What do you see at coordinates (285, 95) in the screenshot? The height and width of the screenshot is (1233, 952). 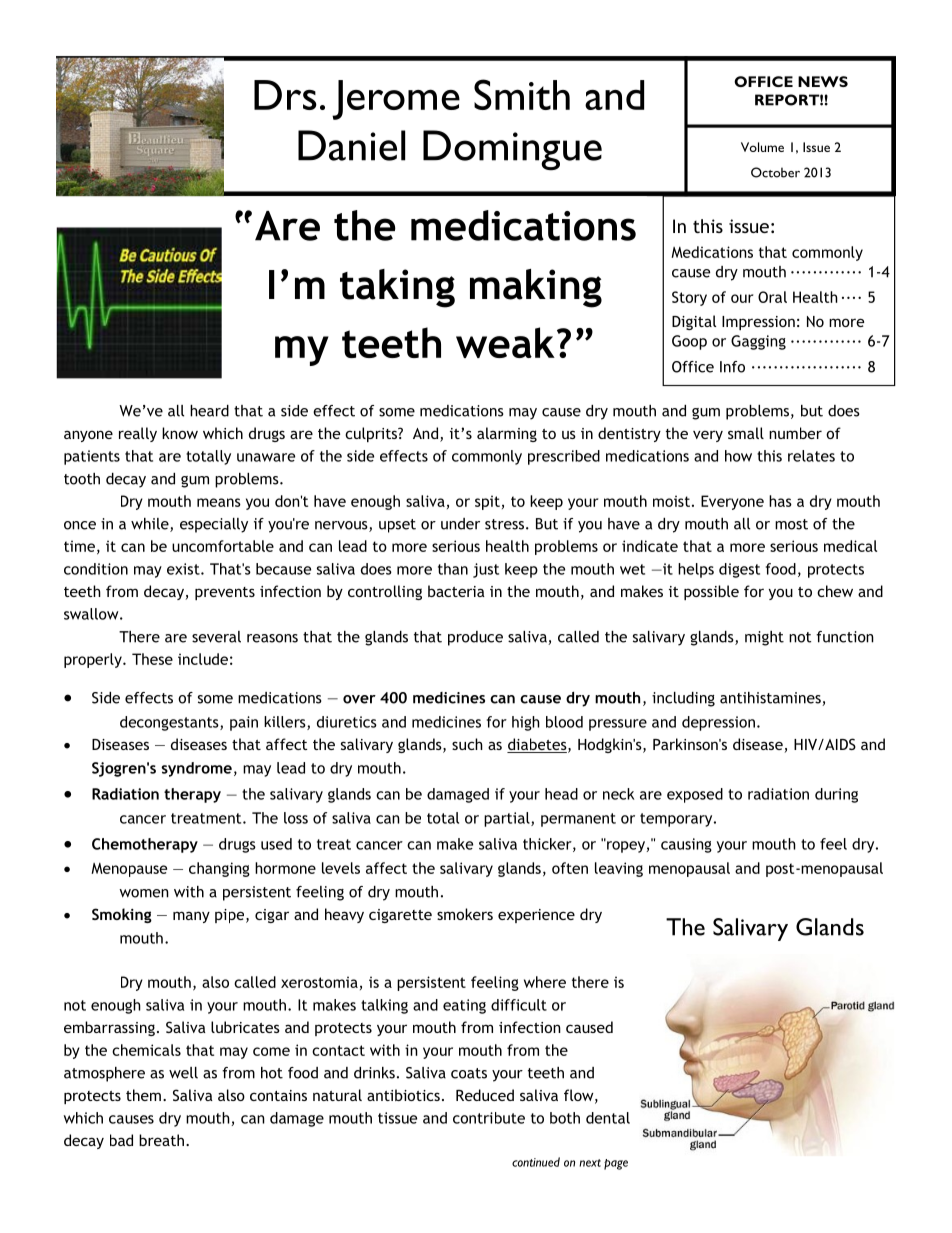 I see `Drs` at bounding box center [285, 95].
